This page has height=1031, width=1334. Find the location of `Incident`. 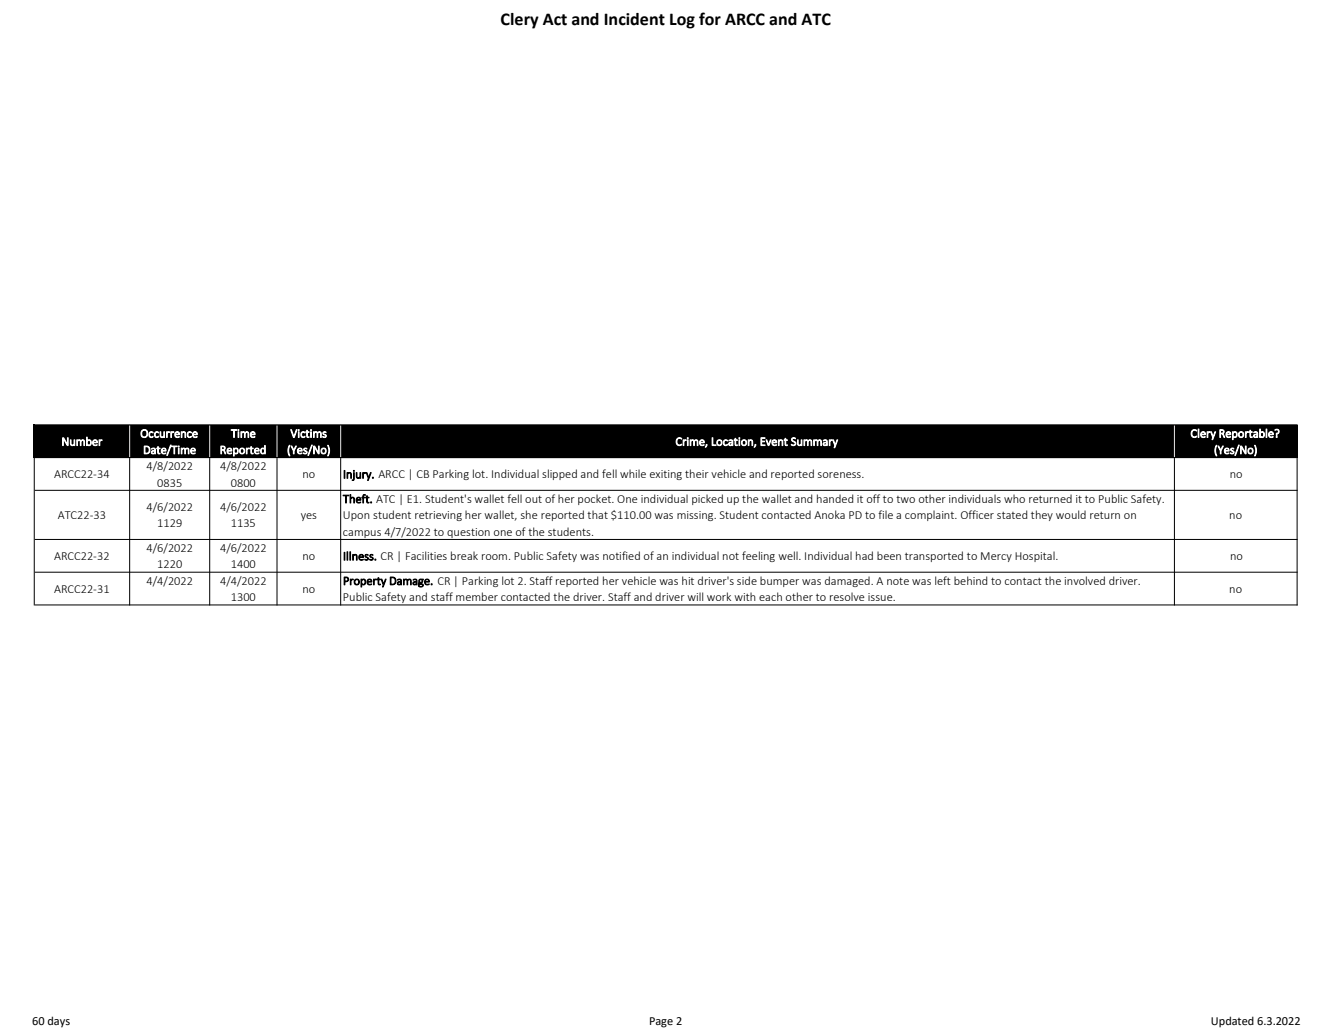

Incident is located at coordinates (634, 19).
